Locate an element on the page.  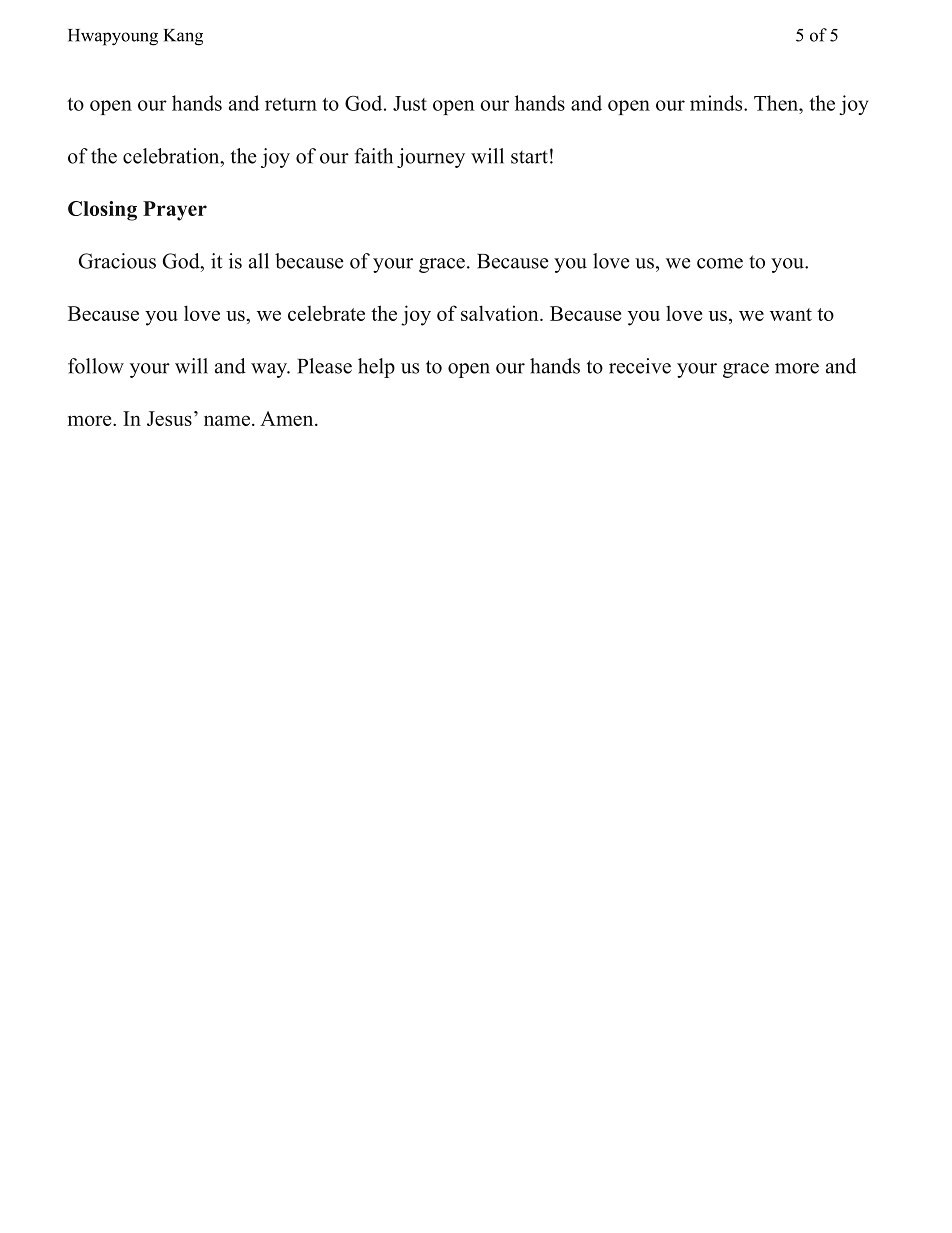
want is located at coordinates (791, 314).
